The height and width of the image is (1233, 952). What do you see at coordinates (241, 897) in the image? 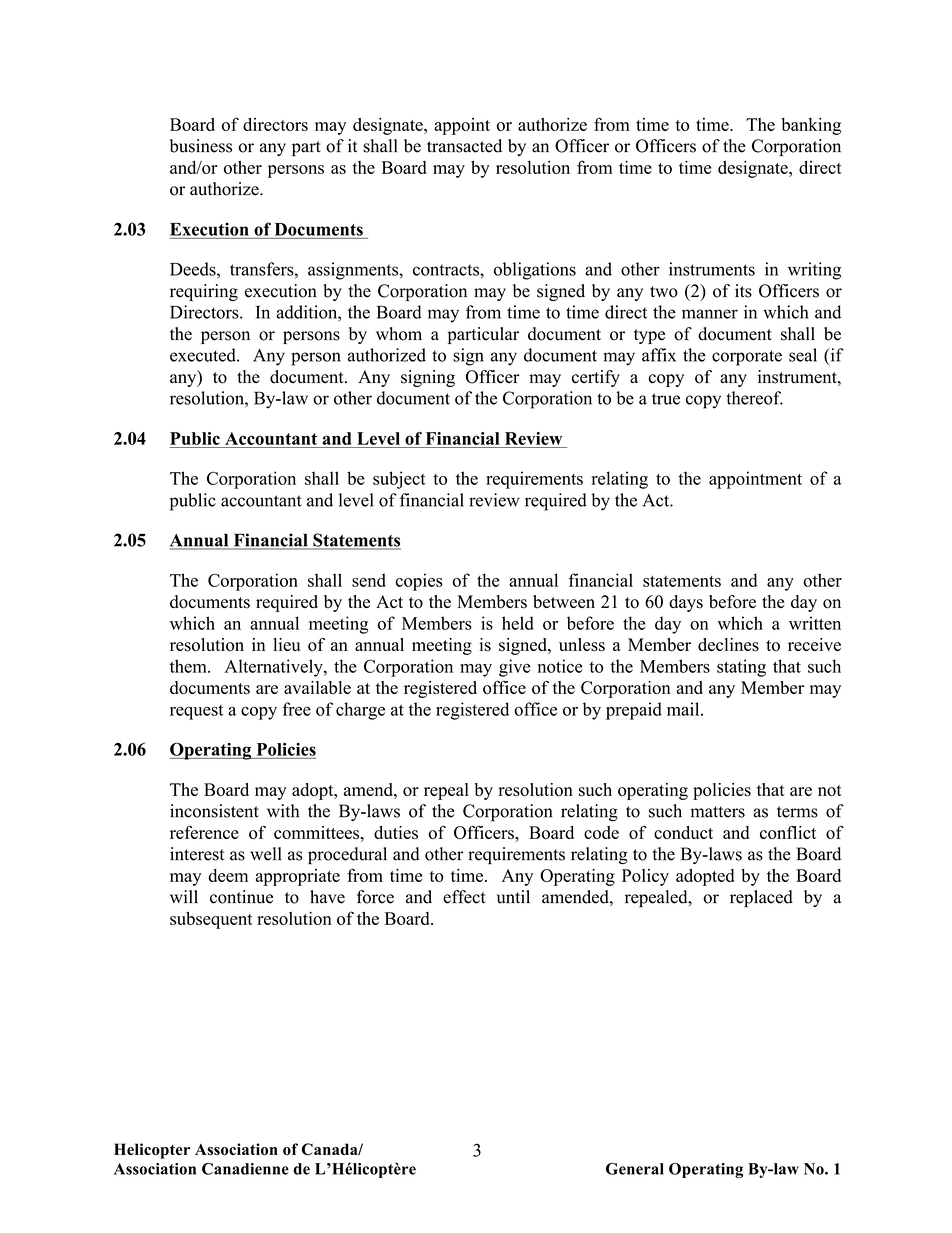
I see `continue` at bounding box center [241, 897].
